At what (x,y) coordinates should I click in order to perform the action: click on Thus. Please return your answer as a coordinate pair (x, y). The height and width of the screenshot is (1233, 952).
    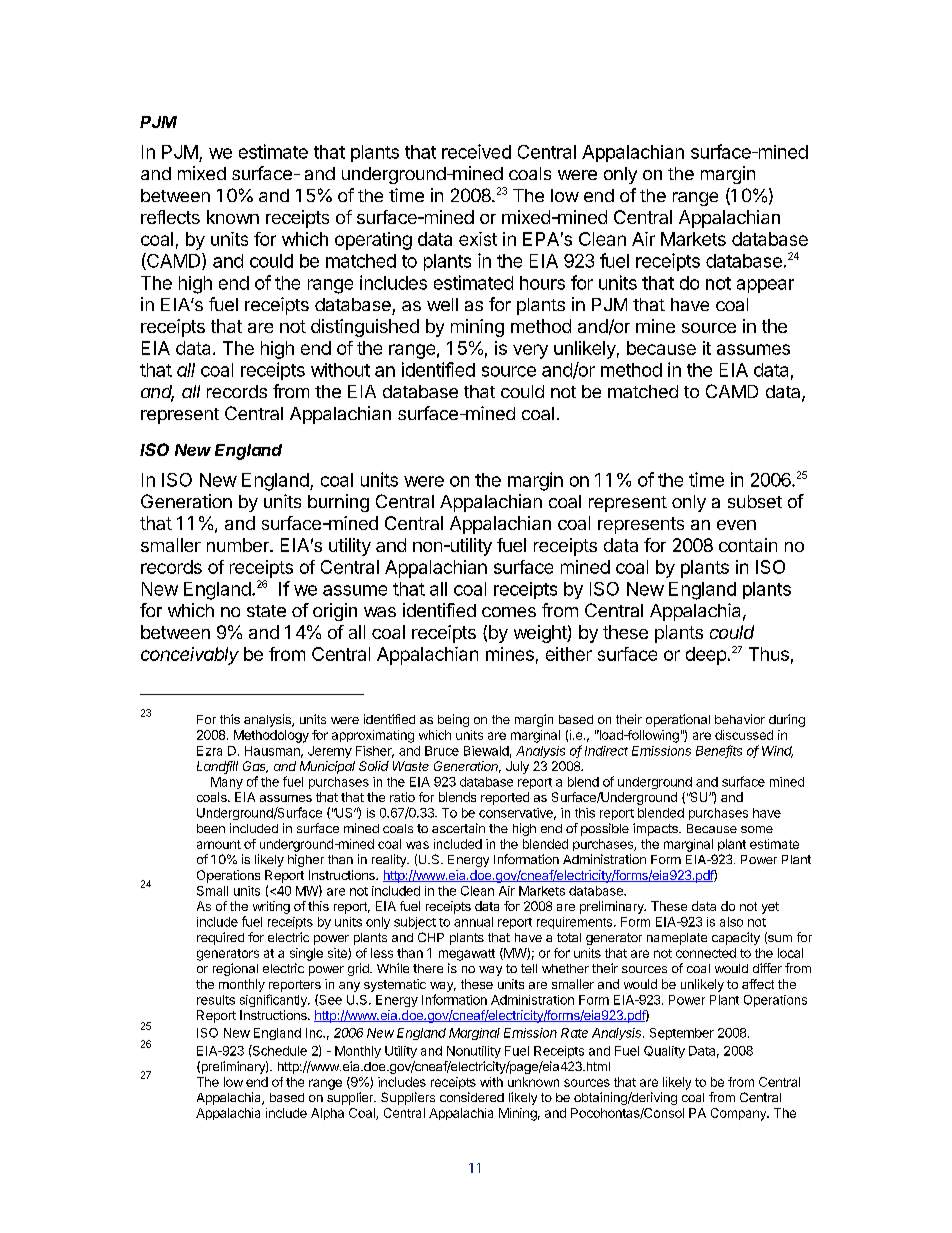
    Looking at the image, I should click on (769, 654).
